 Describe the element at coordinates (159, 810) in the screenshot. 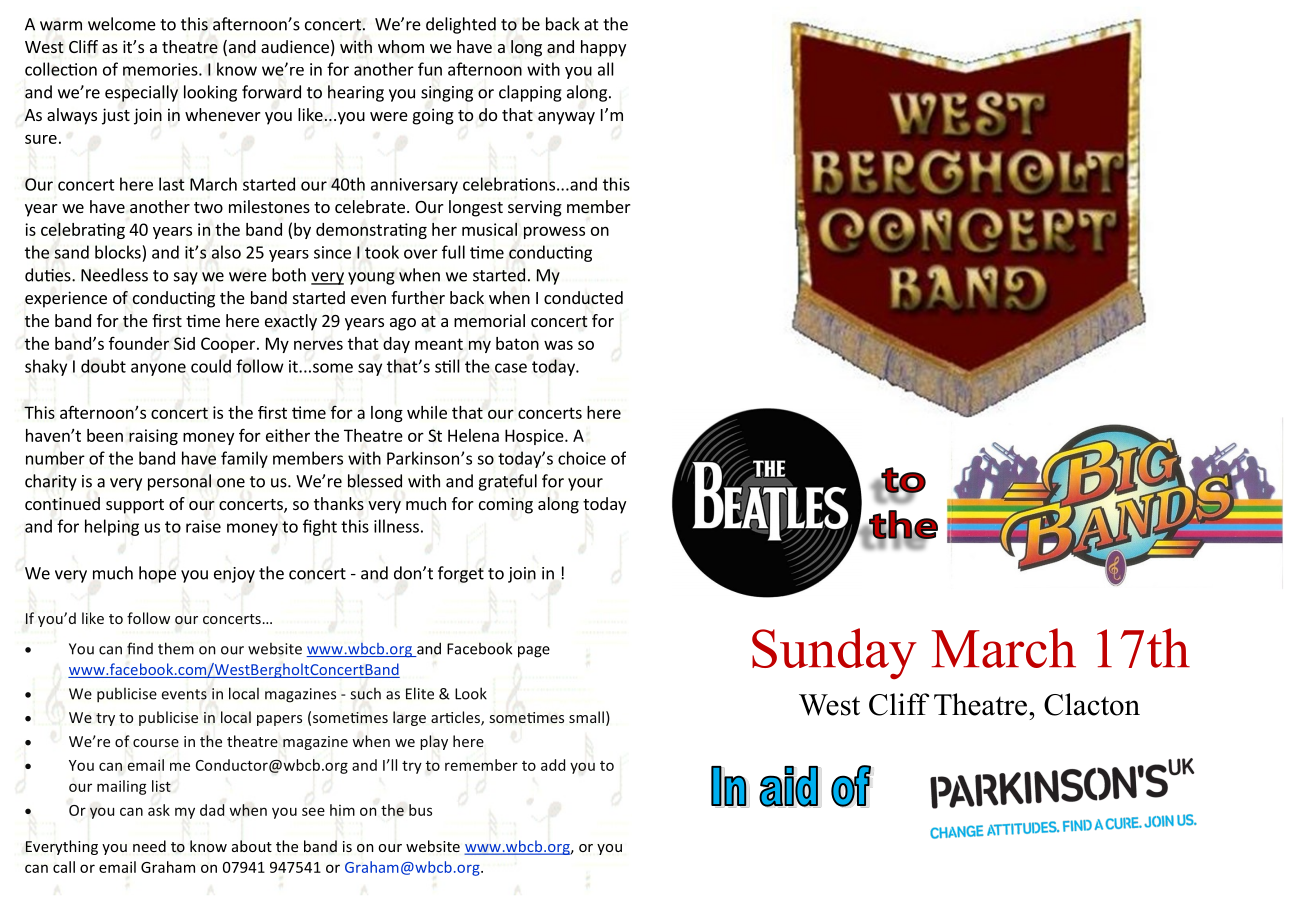

I see `ask` at that location.
